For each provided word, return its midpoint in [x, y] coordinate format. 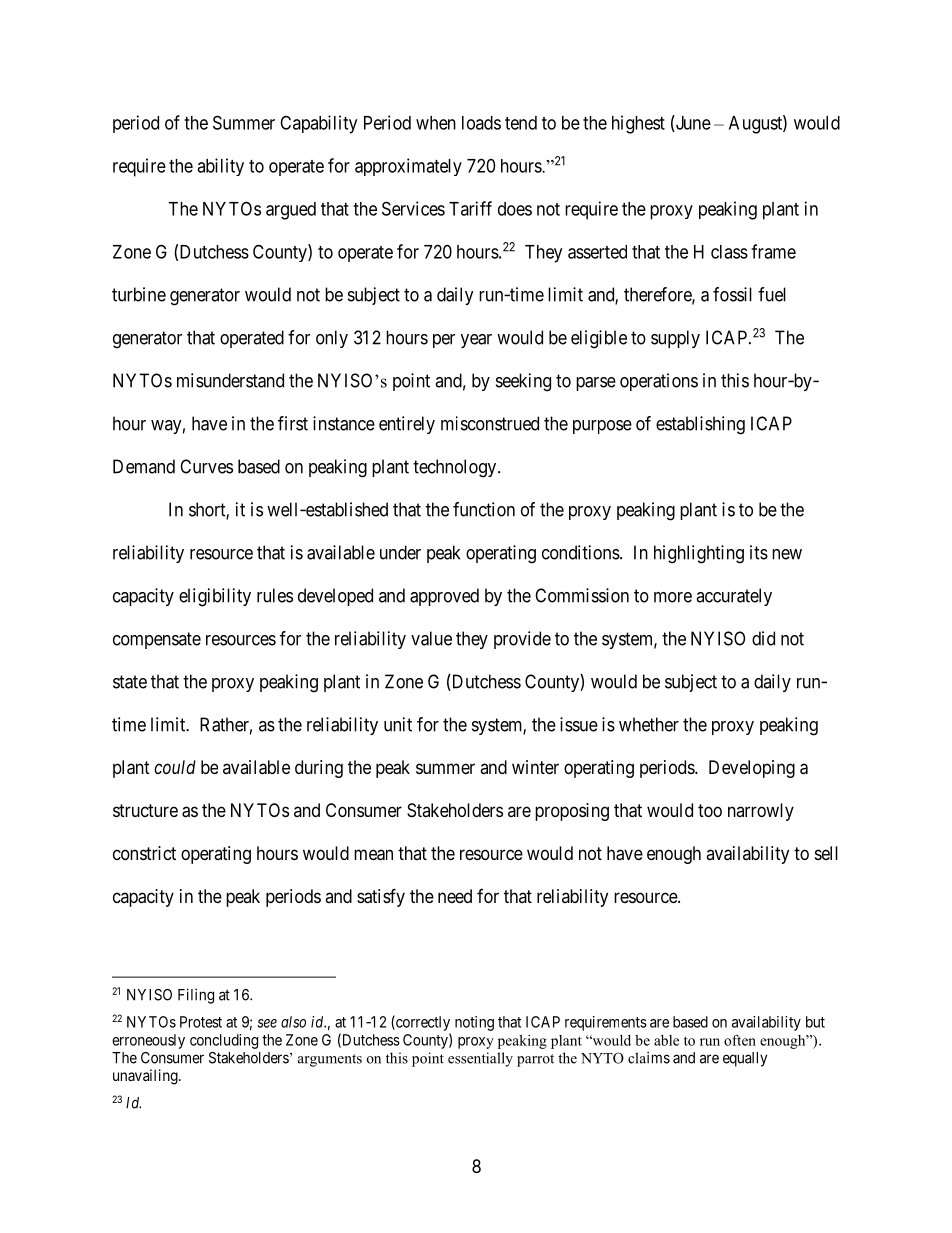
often [740, 1040]
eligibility [215, 597]
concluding [224, 1041]
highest [638, 124]
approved [444, 597]
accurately [734, 597]
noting [474, 1023]
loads [481, 123]
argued [291, 211]
